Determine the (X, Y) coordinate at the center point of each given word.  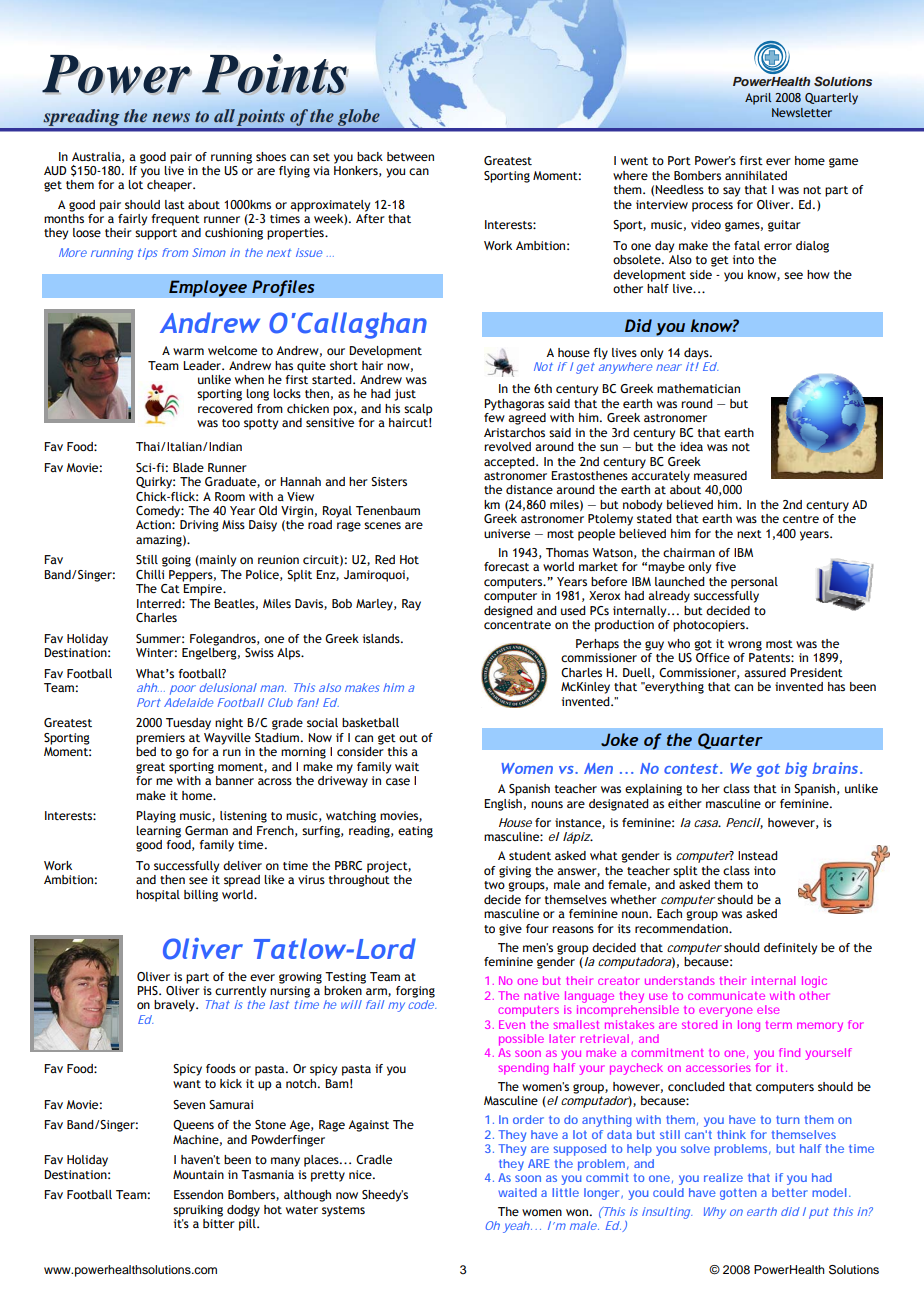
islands (382, 638)
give (510, 930)
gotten (738, 1194)
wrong (745, 646)
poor (183, 690)
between (410, 156)
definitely (790, 949)
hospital (158, 896)
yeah (517, 1227)
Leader (203, 365)
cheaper (171, 186)
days (697, 354)
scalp (418, 410)
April (758, 99)
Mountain (198, 1174)
